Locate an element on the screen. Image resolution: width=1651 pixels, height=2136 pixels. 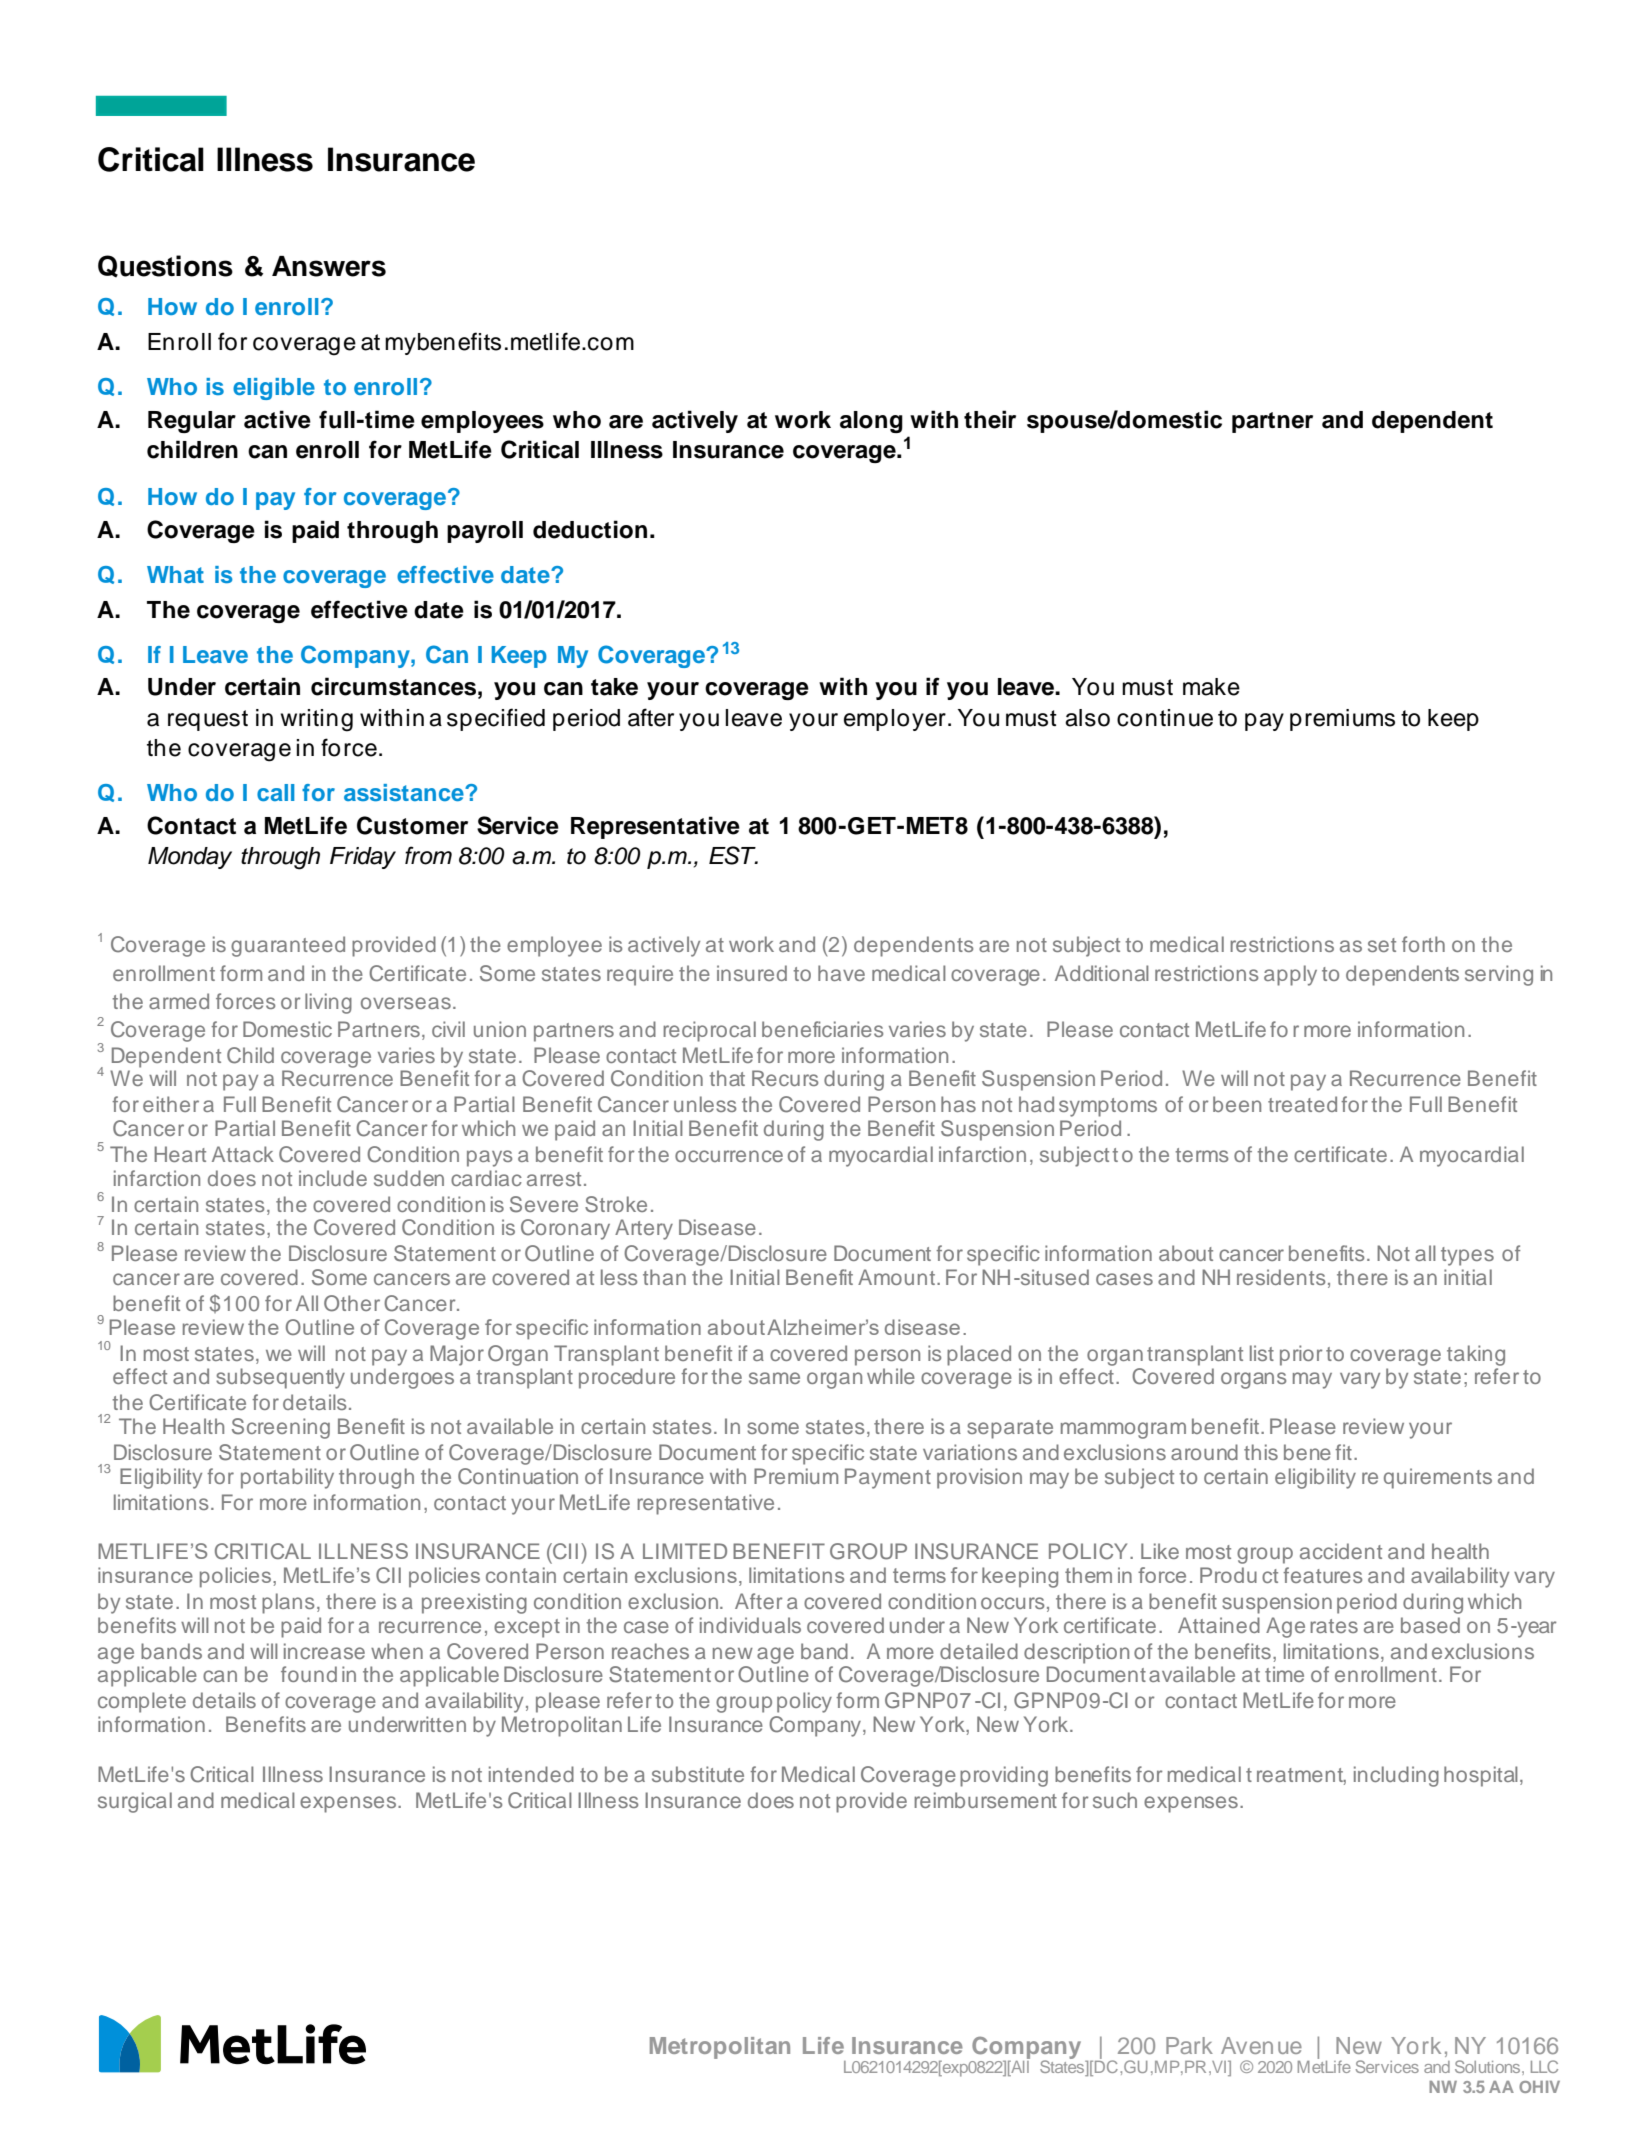
their is located at coordinates (990, 419).
